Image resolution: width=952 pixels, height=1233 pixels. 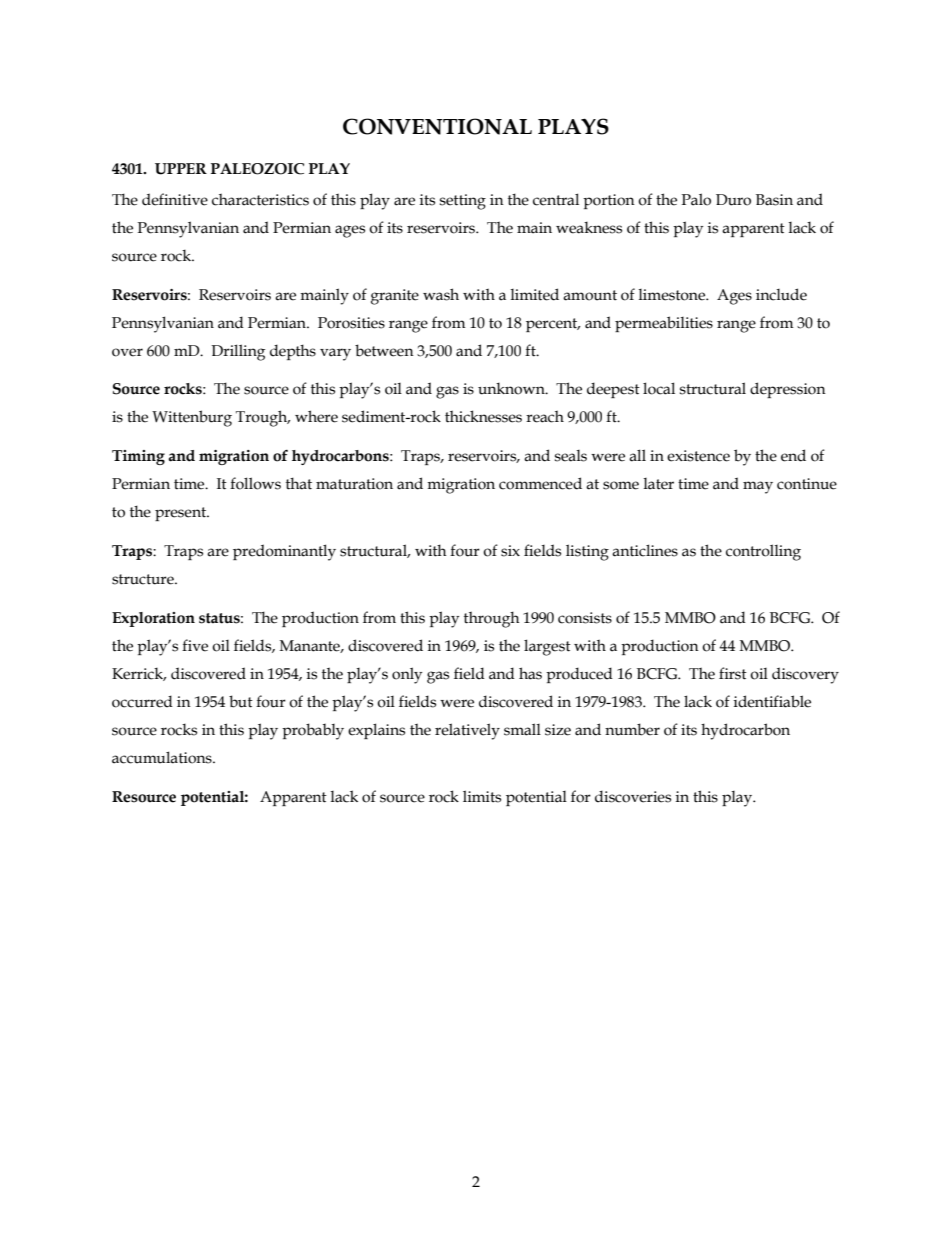 What do you see at coordinates (733, 200) in the page?
I see `Duro` at bounding box center [733, 200].
